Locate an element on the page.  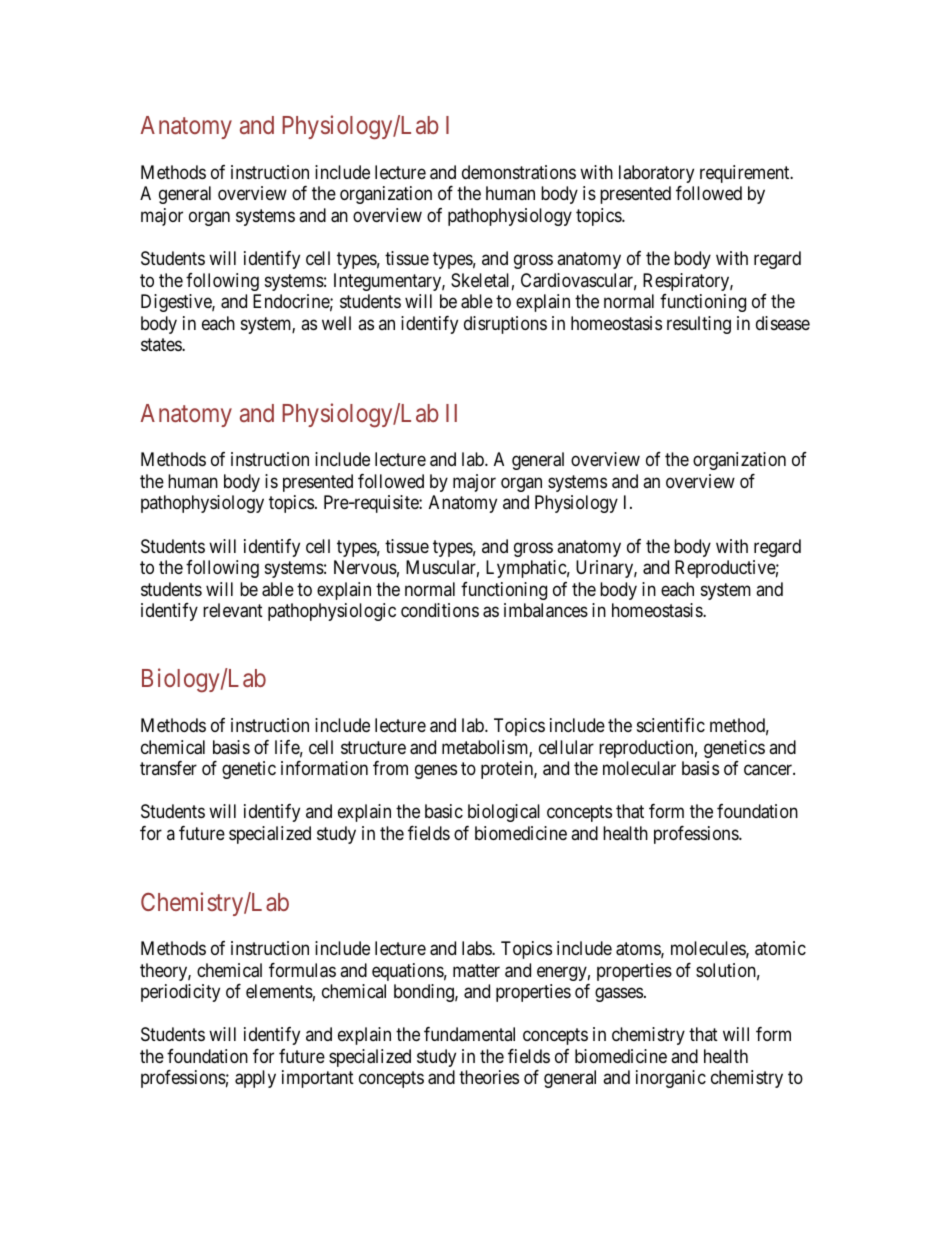
molecular is located at coordinates (639, 768).
